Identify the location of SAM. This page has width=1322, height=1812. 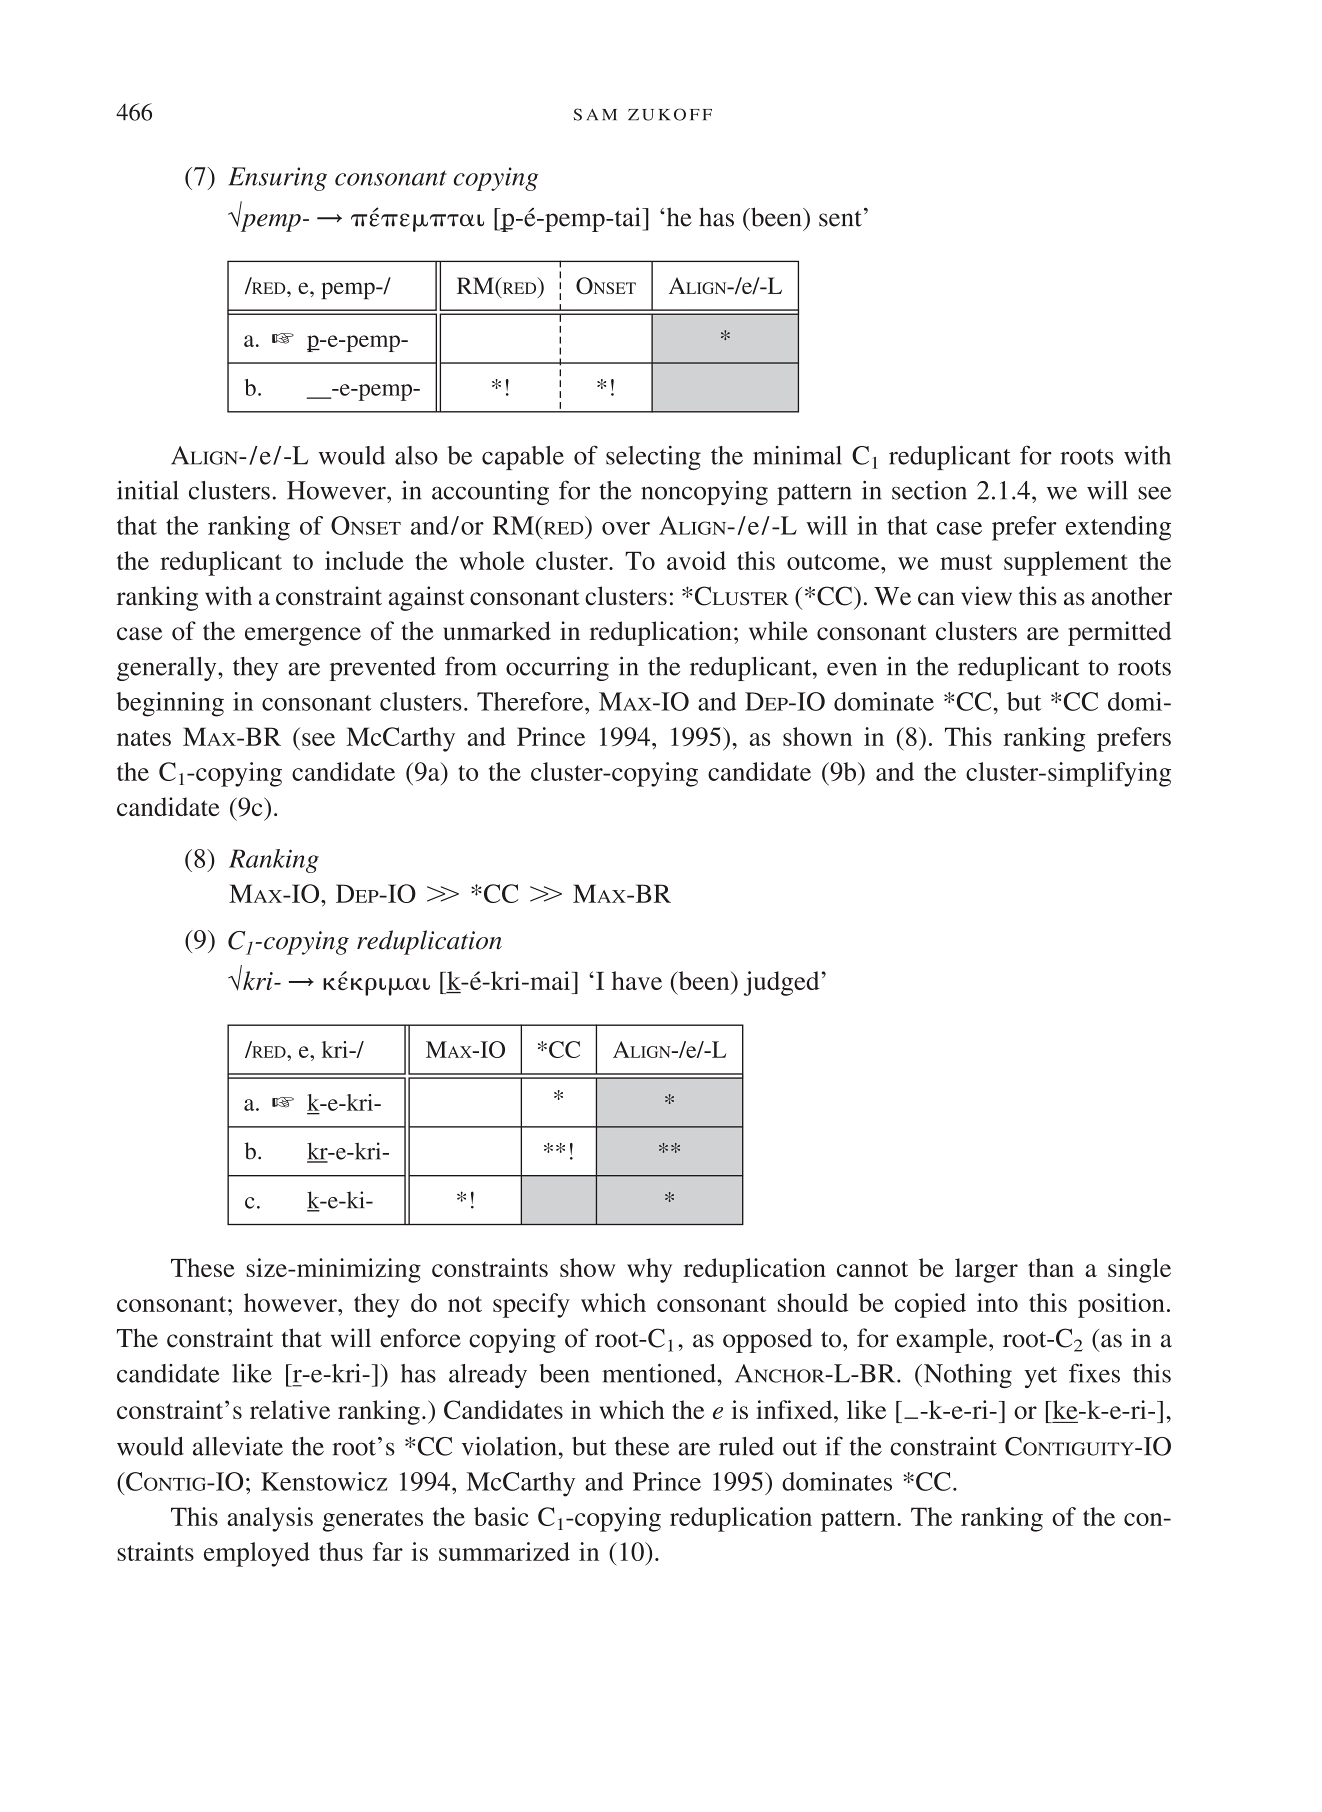
(595, 114).
